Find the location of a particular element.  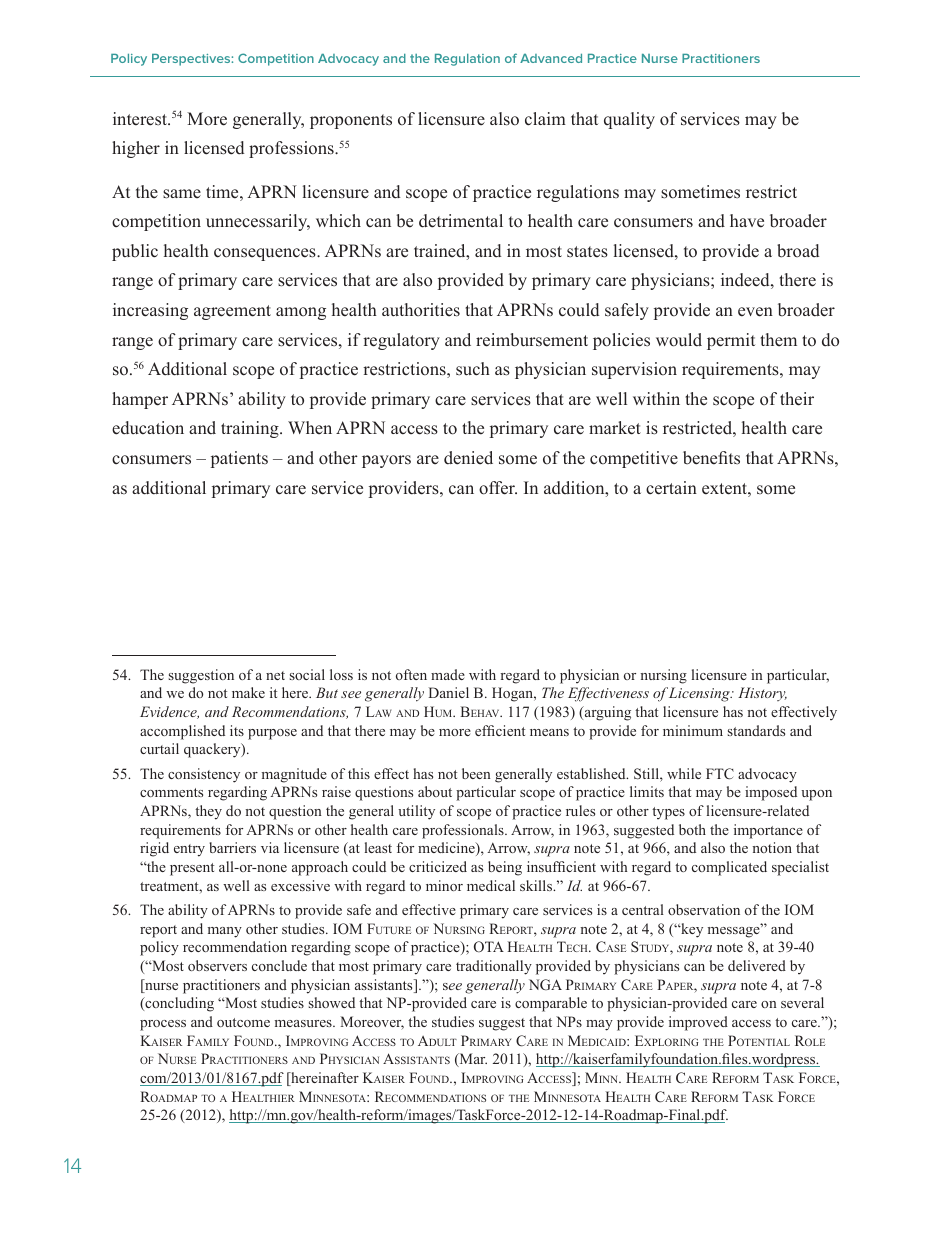

training is located at coordinates (251, 429).
